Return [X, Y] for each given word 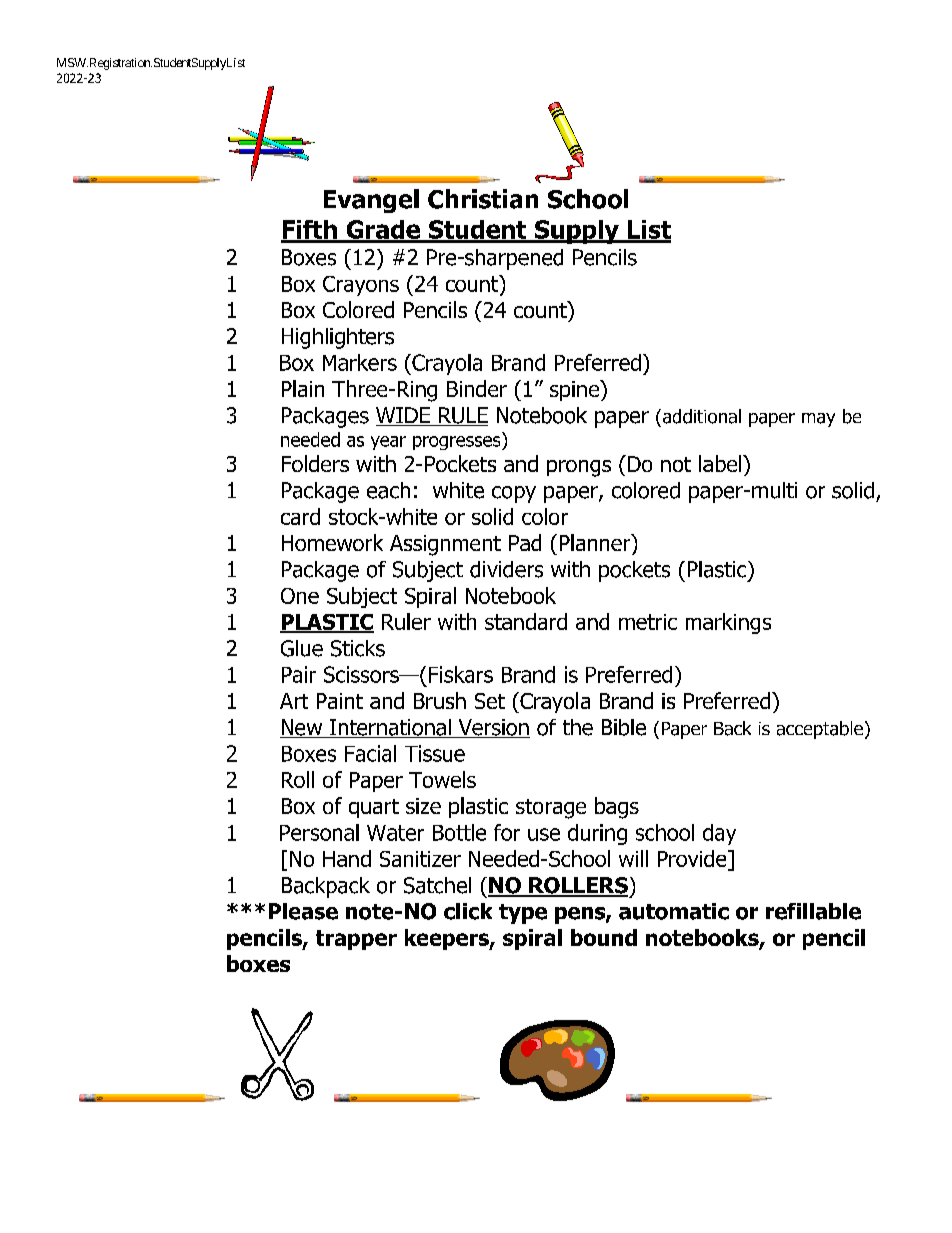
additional [702, 416]
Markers [360, 362]
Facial [370, 753]
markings [728, 623]
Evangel [371, 201]
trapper [356, 940]
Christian [483, 199]
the [578, 727]
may [818, 420]
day [719, 834]
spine [576, 390]
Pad [525, 542]
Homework [332, 542]
